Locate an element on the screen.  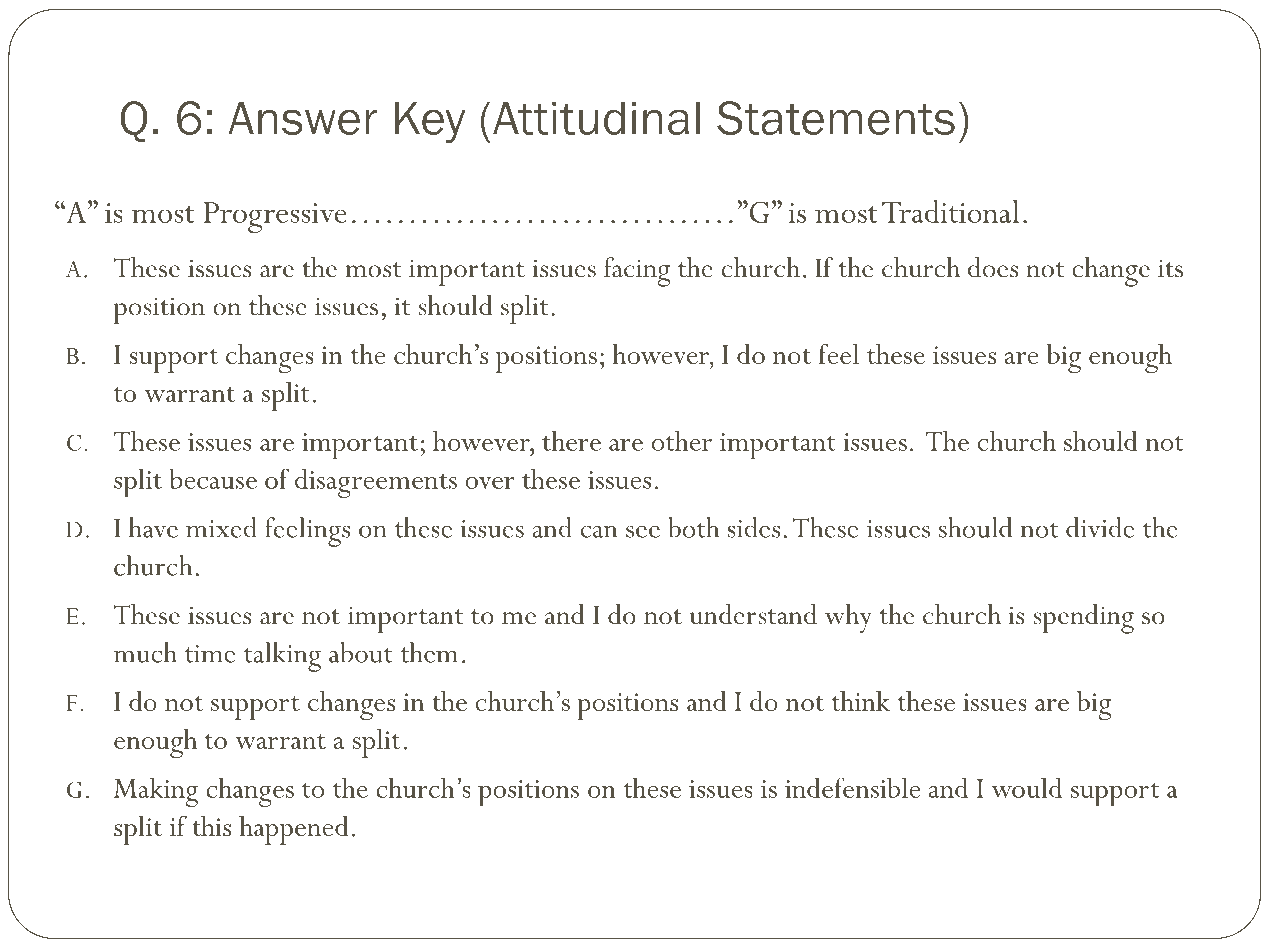
understand is located at coordinates (753, 614).
